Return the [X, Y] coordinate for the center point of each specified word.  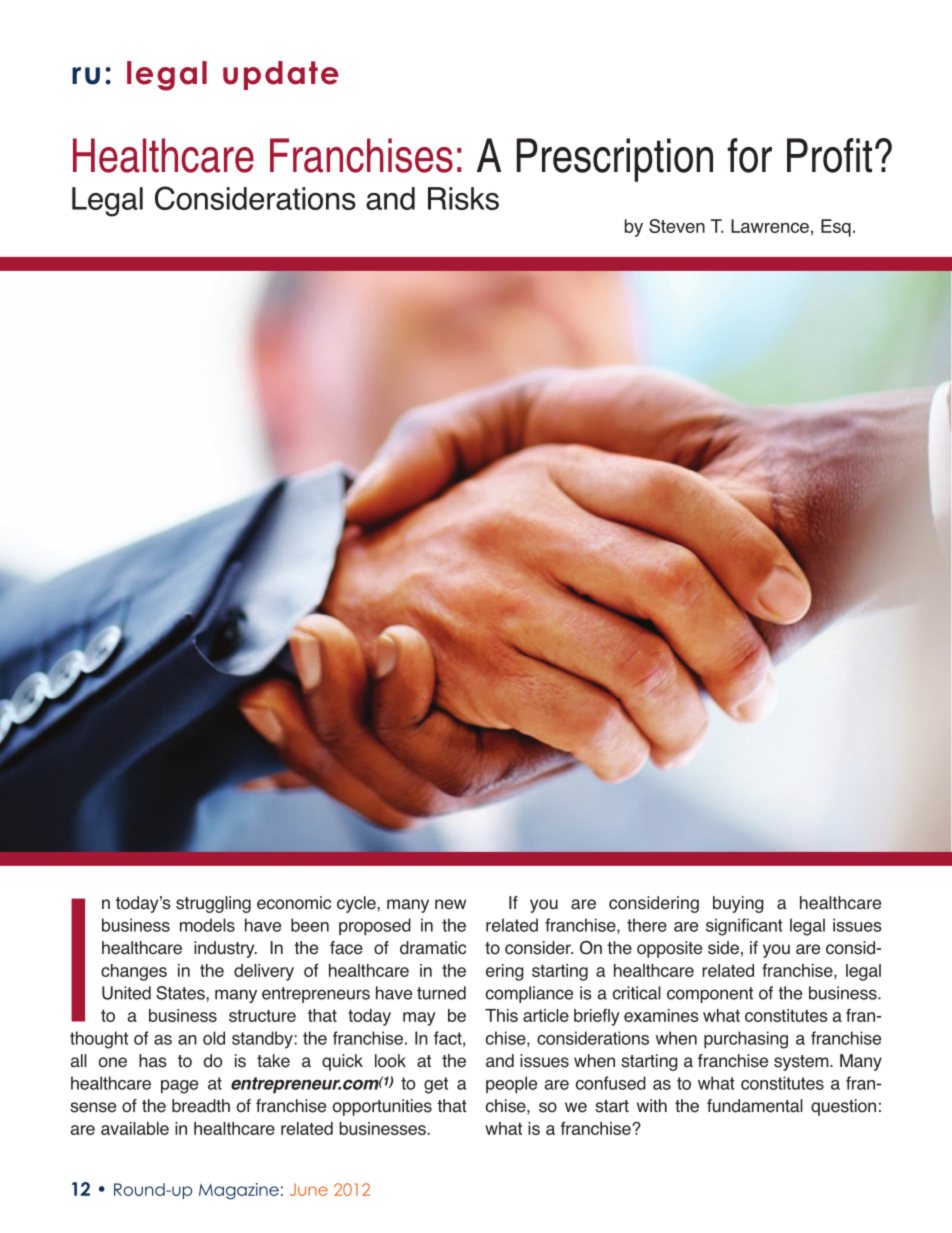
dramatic [433, 948]
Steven [677, 226]
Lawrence [770, 226]
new [450, 904]
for [750, 155]
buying [738, 904]
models [207, 925]
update [281, 75]
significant [744, 927]
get [436, 1085]
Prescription [615, 160]
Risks [463, 198]
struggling [213, 904]
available [135, 1128]
